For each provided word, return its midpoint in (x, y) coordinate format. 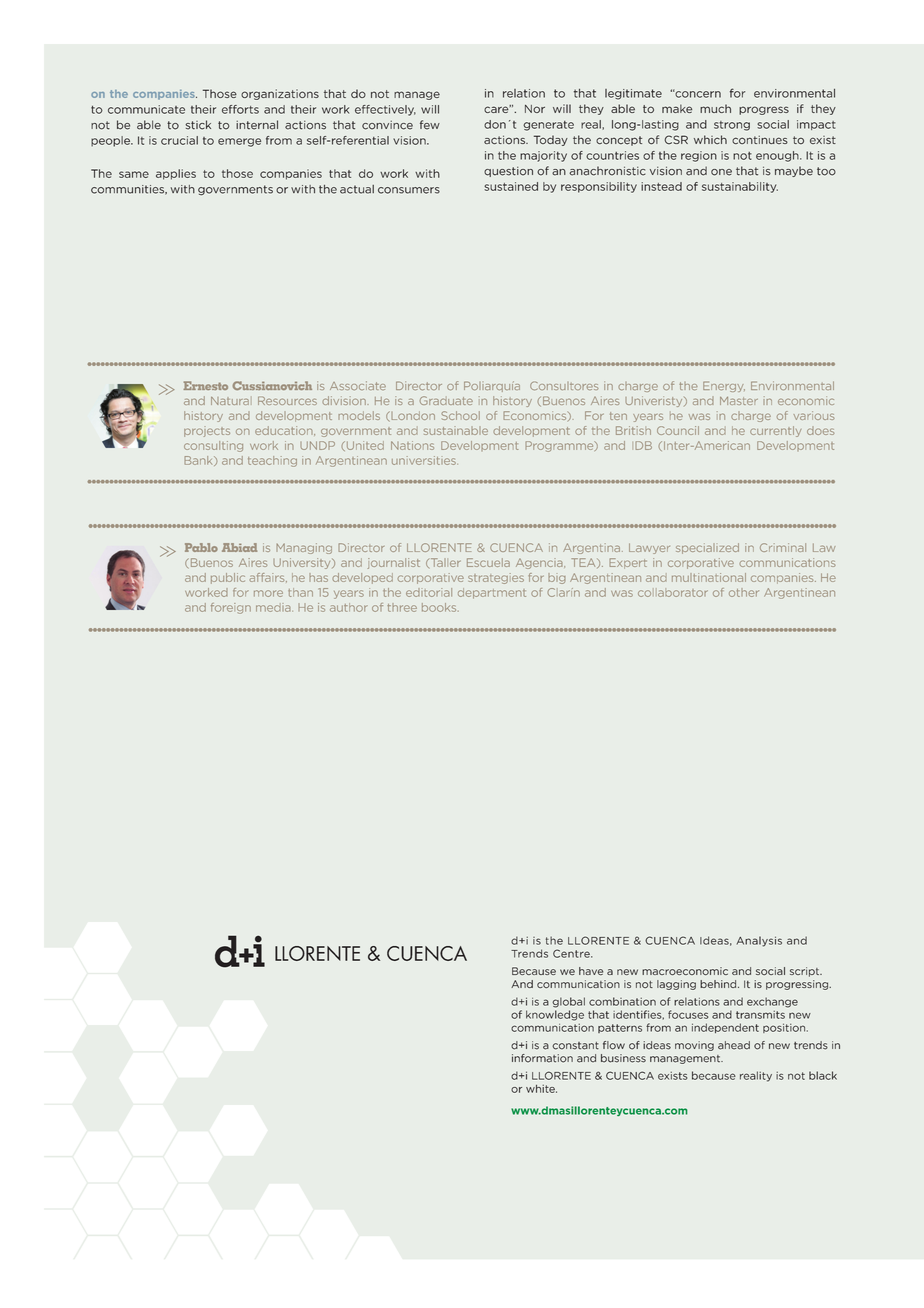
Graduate (446, 400)
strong (732, 126)
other (744, 592)
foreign (231, 608)
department (492, 593)
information (542, 1058)
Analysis (759, 941)
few (430, 125)
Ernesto (205, 385)
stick (198, 125)
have (591, 971)
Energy (724, 386)
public (228, 578)
